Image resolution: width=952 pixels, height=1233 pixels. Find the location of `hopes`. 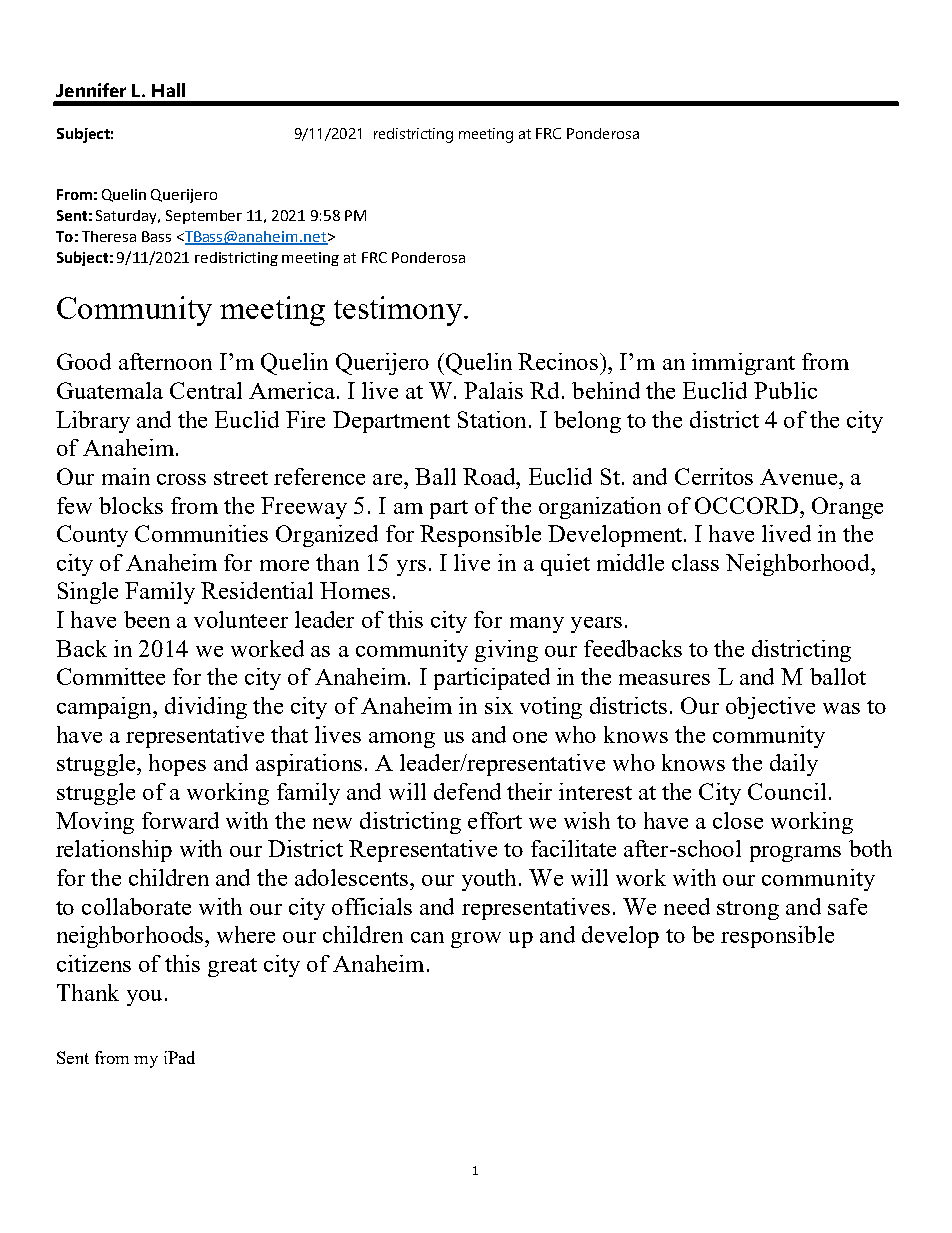

hopes is located at coordinates (177, 765).
